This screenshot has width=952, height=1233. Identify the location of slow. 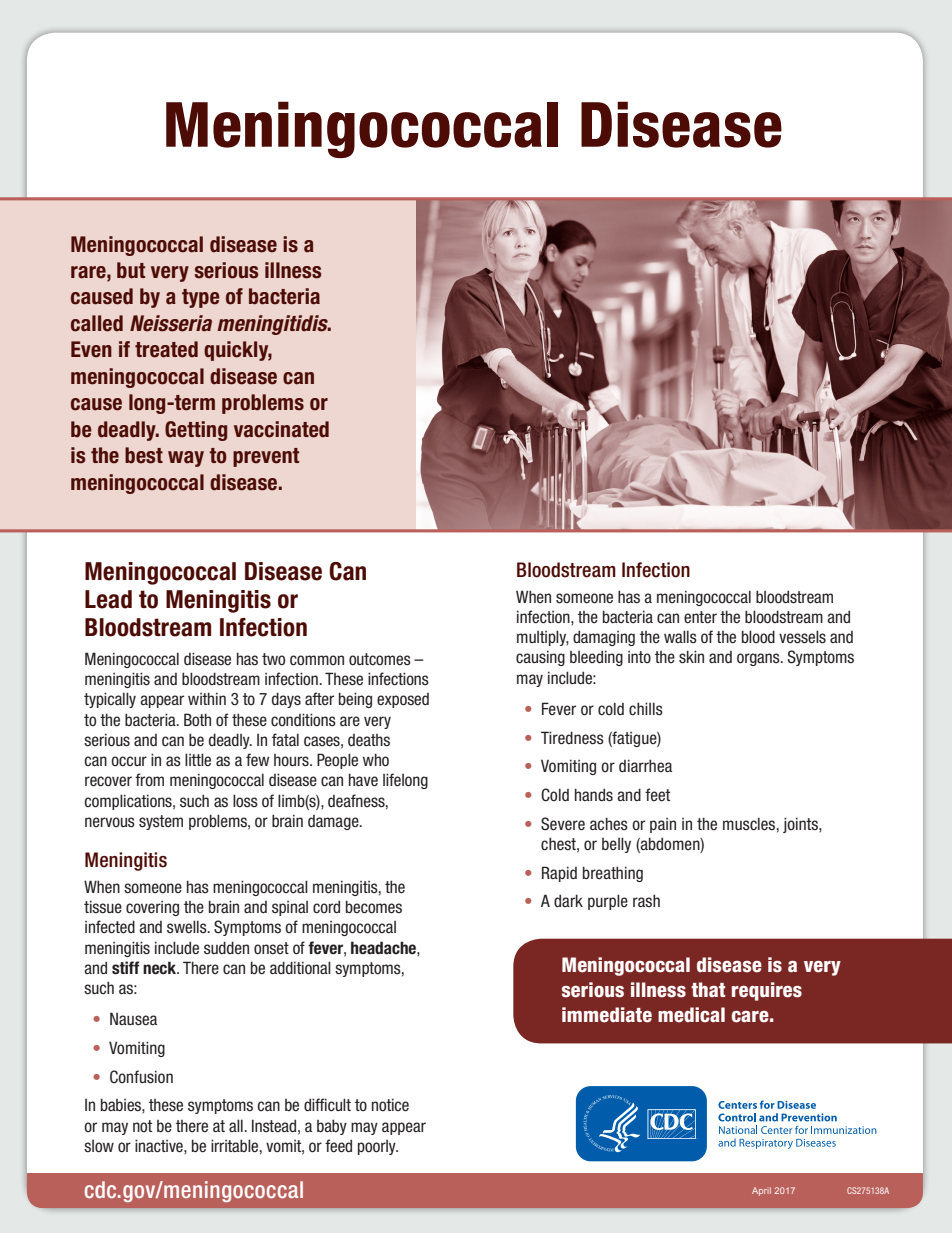
(99, 1146).
